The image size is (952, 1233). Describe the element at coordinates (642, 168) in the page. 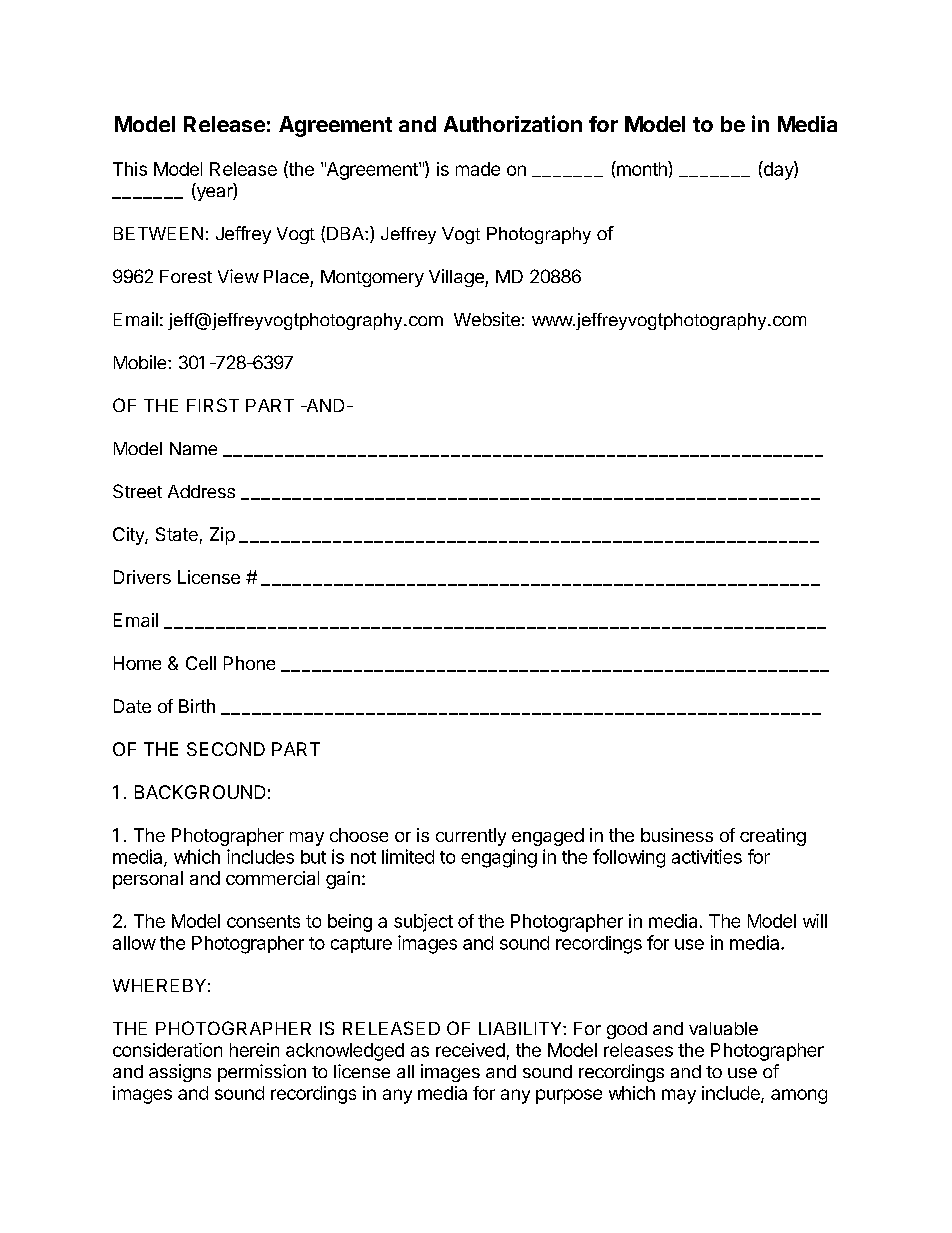

I see `month` at that location.
